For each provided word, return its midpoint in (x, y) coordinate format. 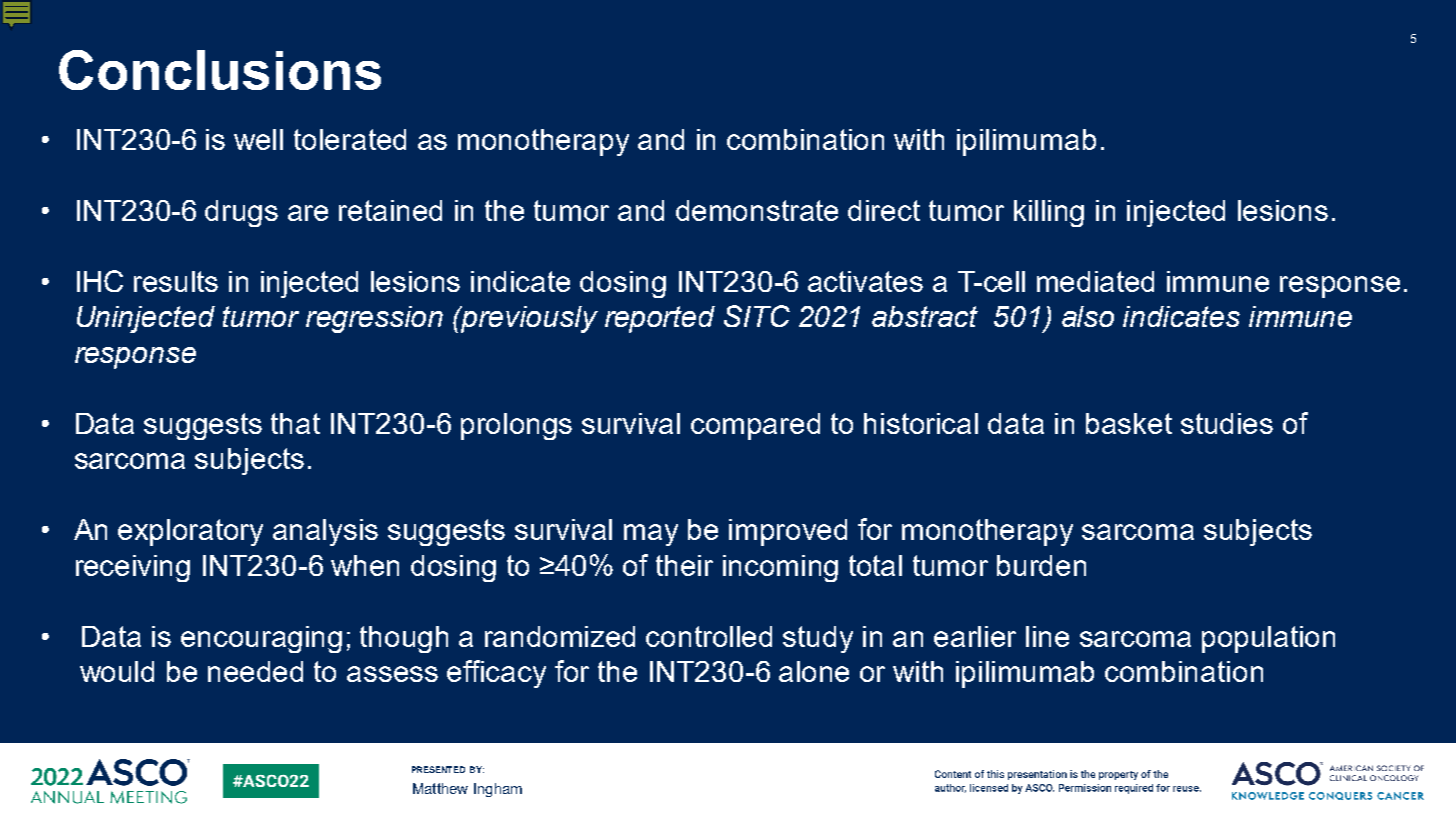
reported (660, 319)
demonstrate (757, 210)
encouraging (261, 639)
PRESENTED (438, 769)
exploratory (190, 532)
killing (1049, 213)
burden (1041, 565)
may (651, 535)
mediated (1095, 281)
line (1047, 636)
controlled (709, 636)
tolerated (350, 139)
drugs (241, 213)
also (1088, 316)
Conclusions (220, 70)
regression (374, 319)
